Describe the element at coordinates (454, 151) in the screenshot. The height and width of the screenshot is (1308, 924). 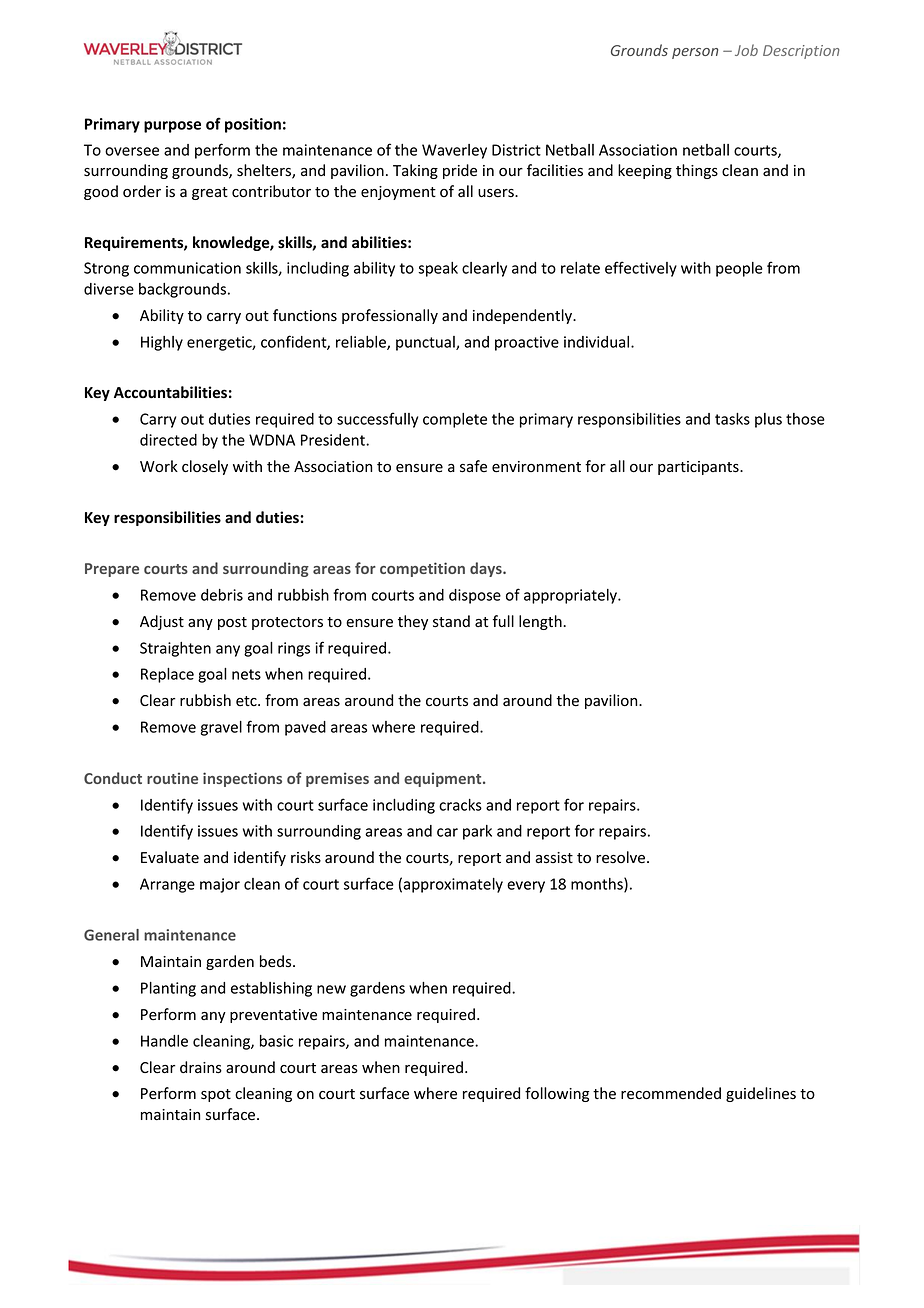
I see `Waverley` at that location.
